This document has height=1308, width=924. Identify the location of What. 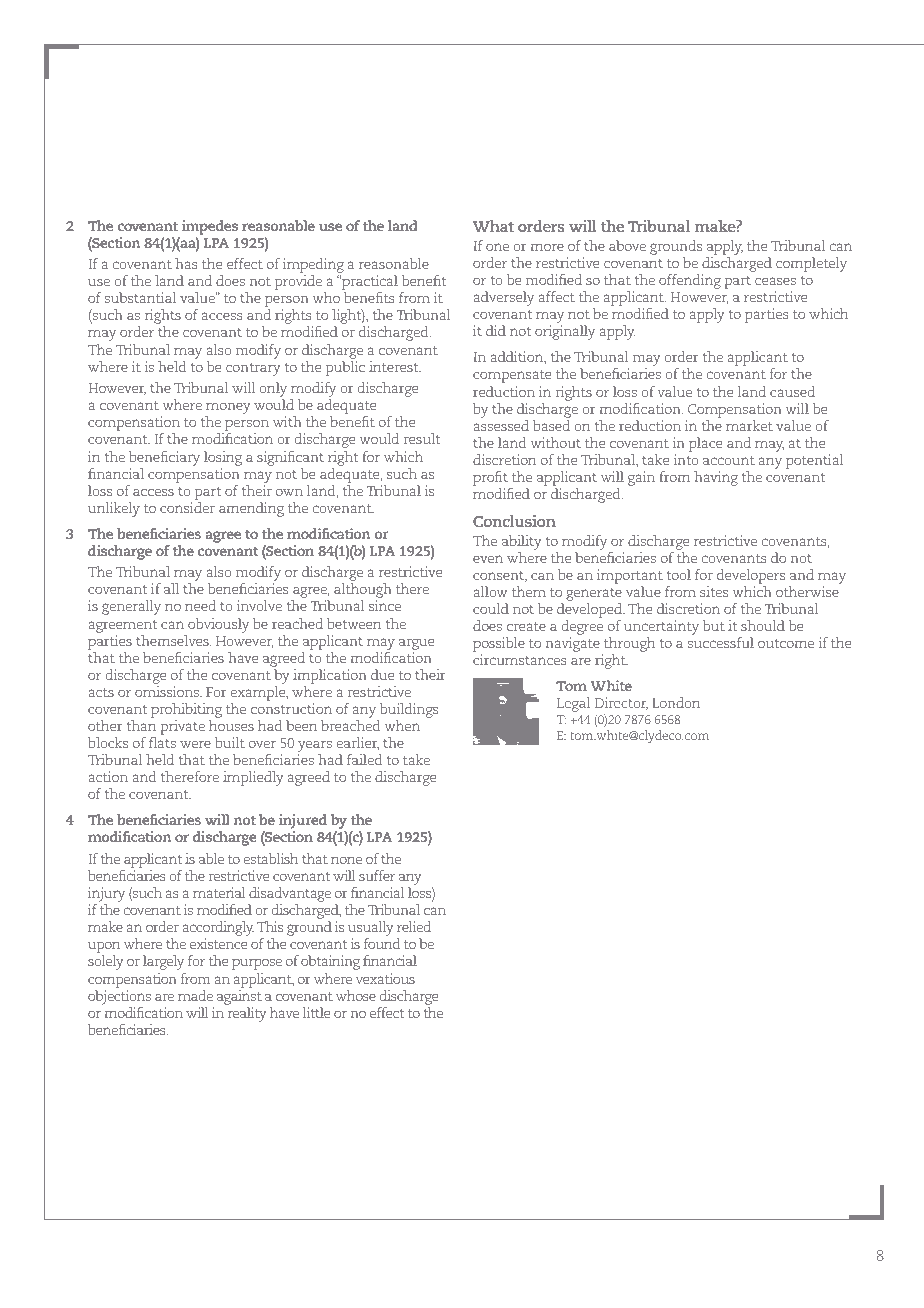
(493, 226).
